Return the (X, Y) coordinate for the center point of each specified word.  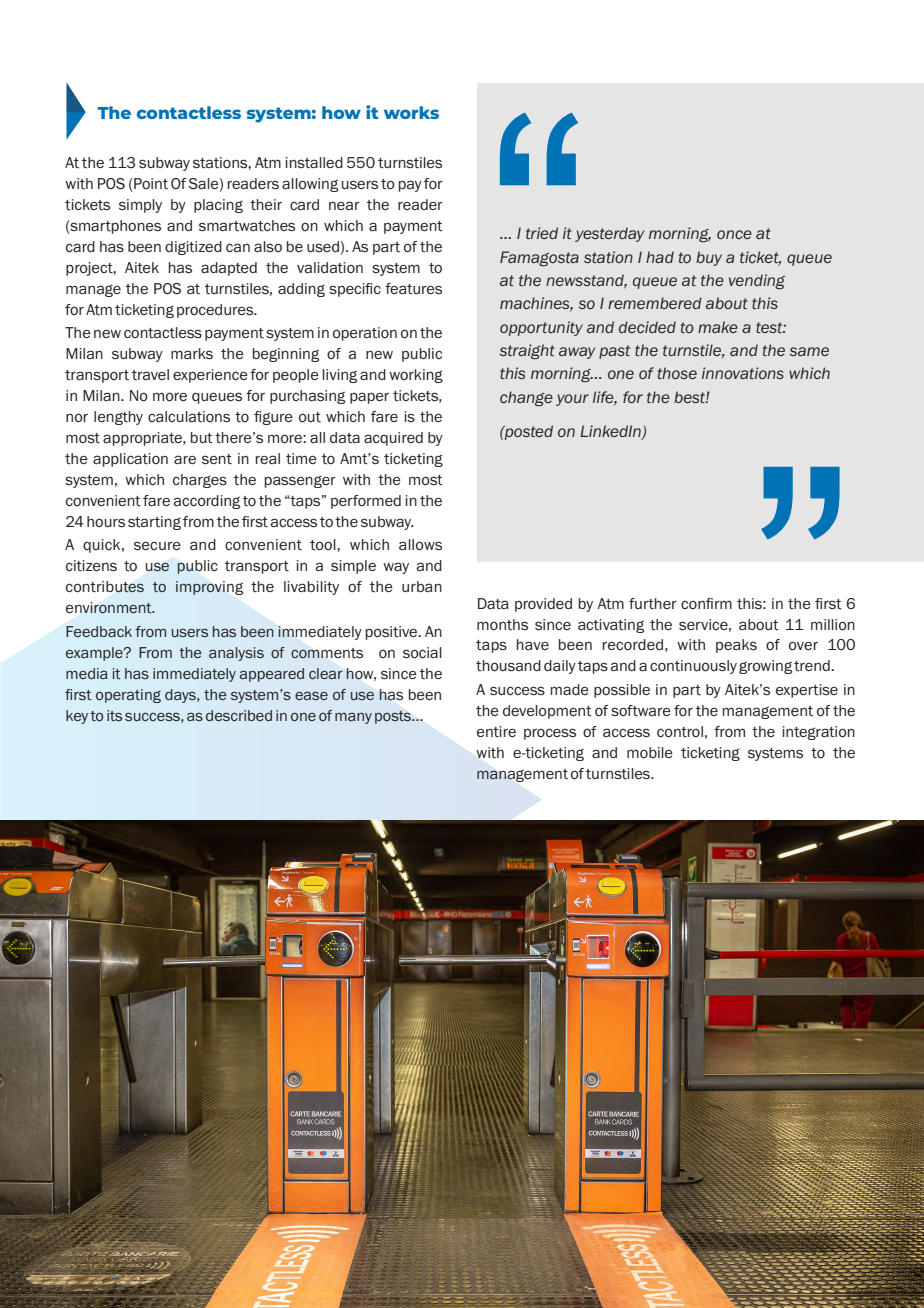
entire (496, 732)
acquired (393, 439)
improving (209, 588)
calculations (189, 417)
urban (422, 586)
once (734, 235)
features (413, 289)
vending (757, 282)
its (114, 715)
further (653, 604)
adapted (229, 269)
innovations (743, 373)
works (411, 112)
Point (151, 183)
